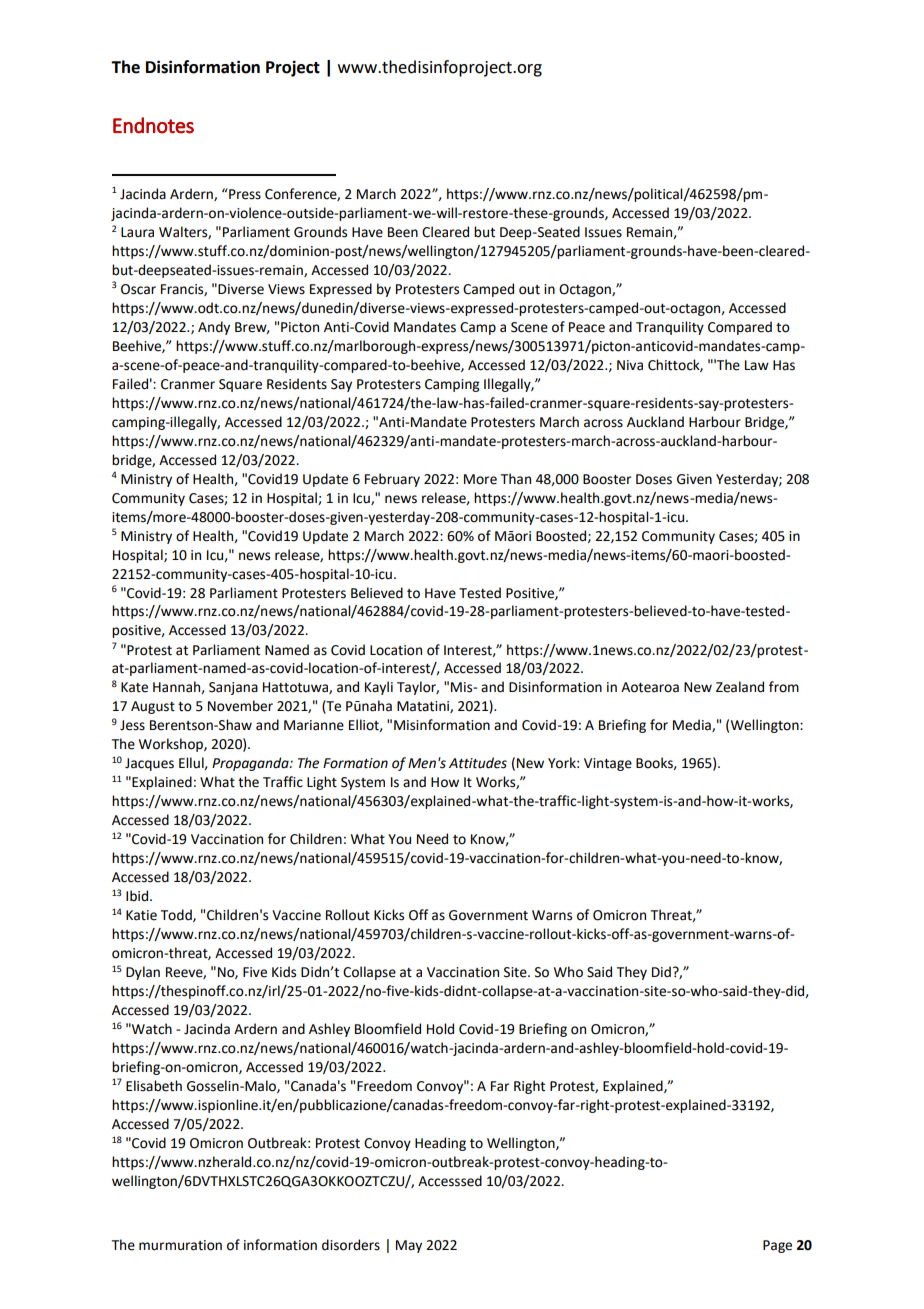  What do you see at coordinates (351, 1245) in the image?
I see `disorders` at bounding box center [351, 1245].
